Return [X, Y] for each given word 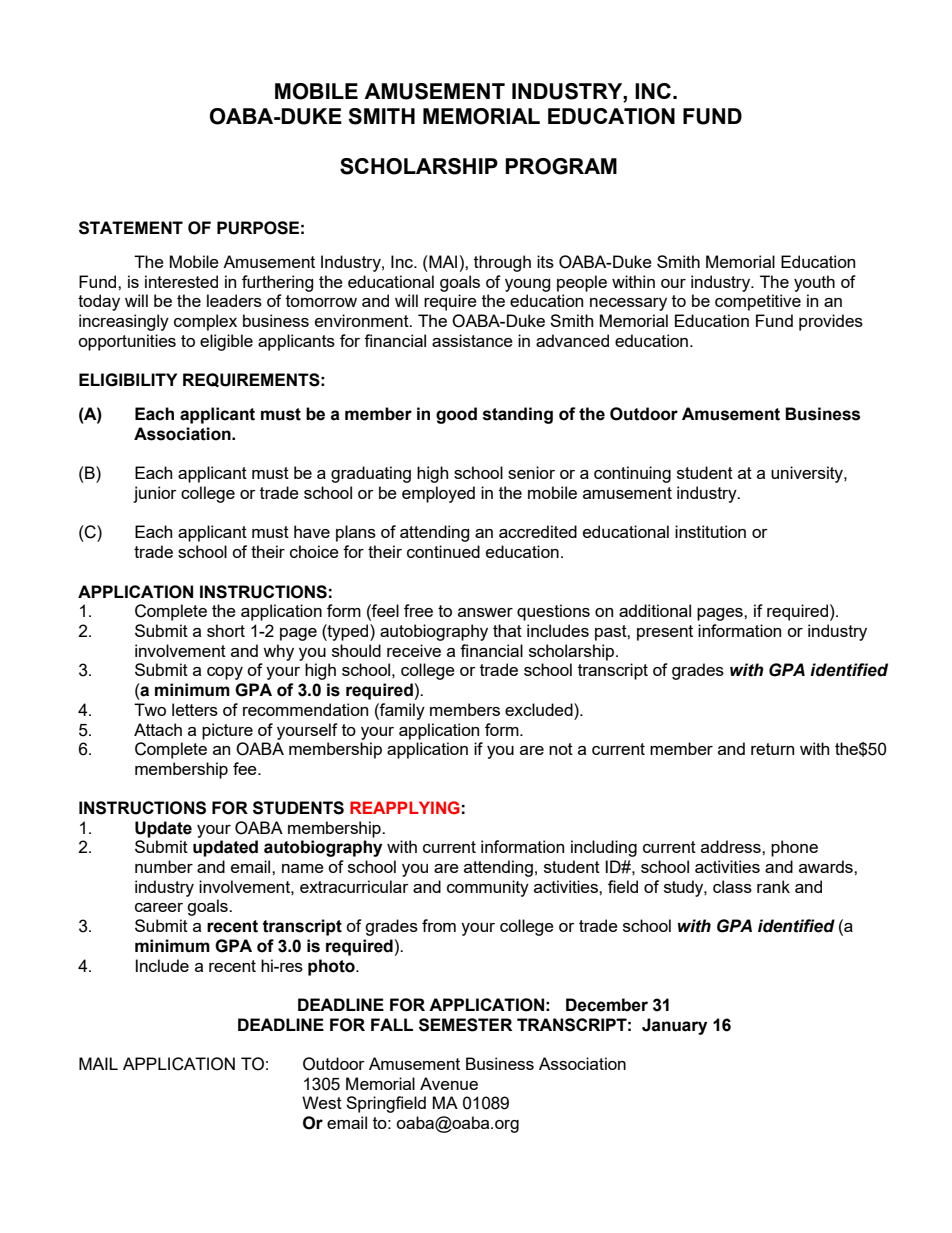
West [322, 1102]
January [674, 1026]
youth [814, 283]
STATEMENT [131, 228]
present [665, 633]
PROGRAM [561, 166]
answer [485, 612]
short [226, 630]
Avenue [449, 1083]
